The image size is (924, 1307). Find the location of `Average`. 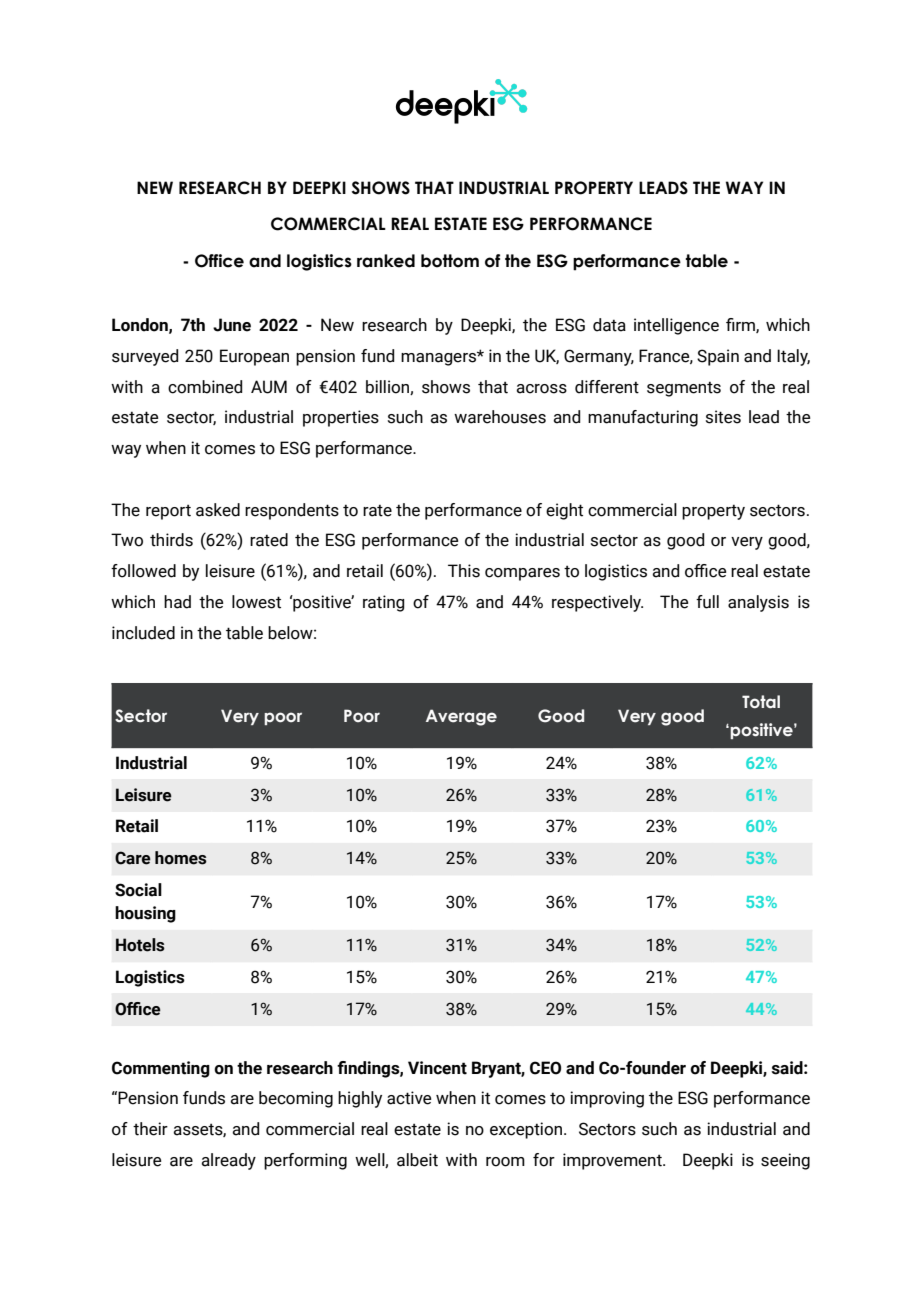

Average is located at coordinates (461, 717).
